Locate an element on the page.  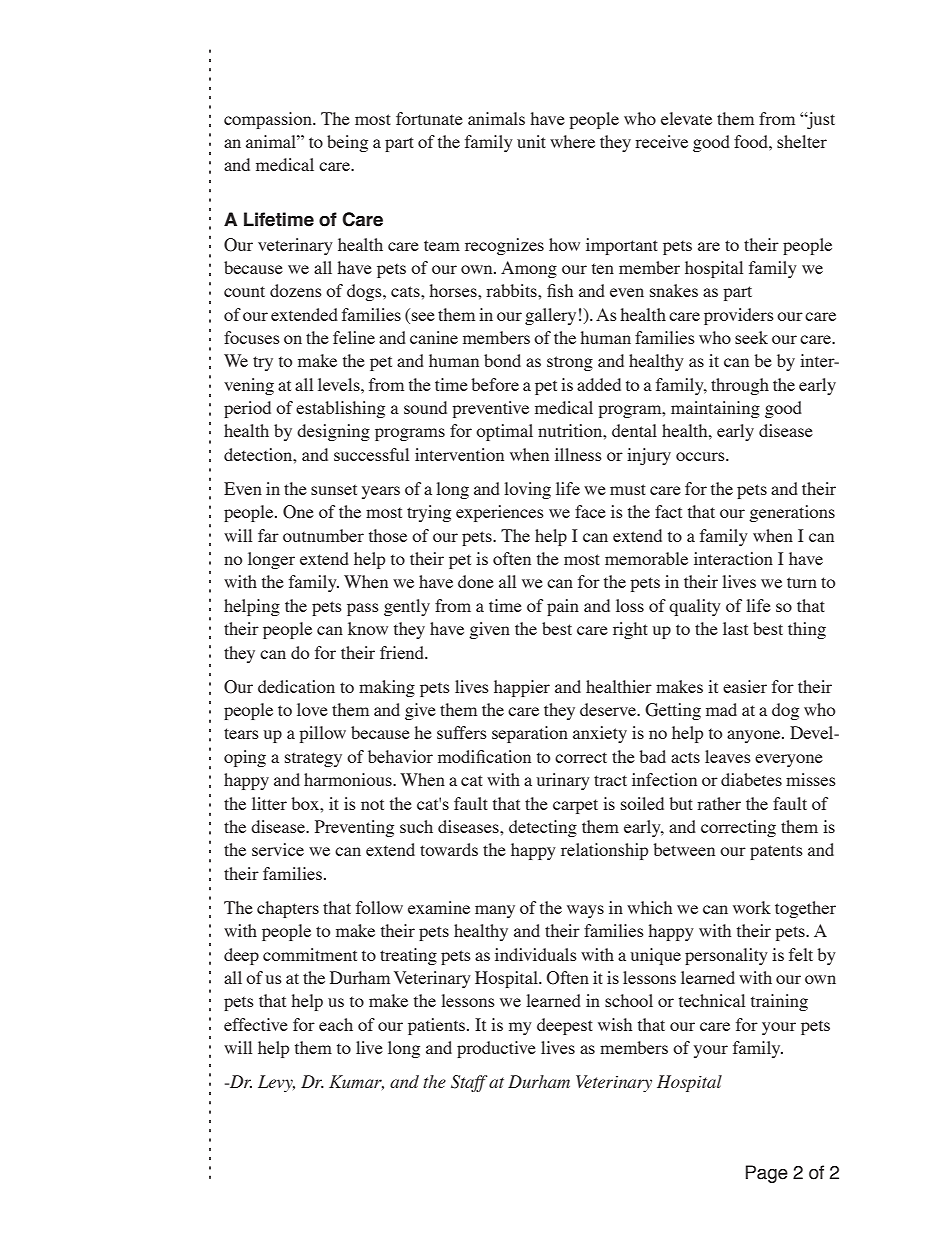
dedication is located at coordinates (296, 686).
